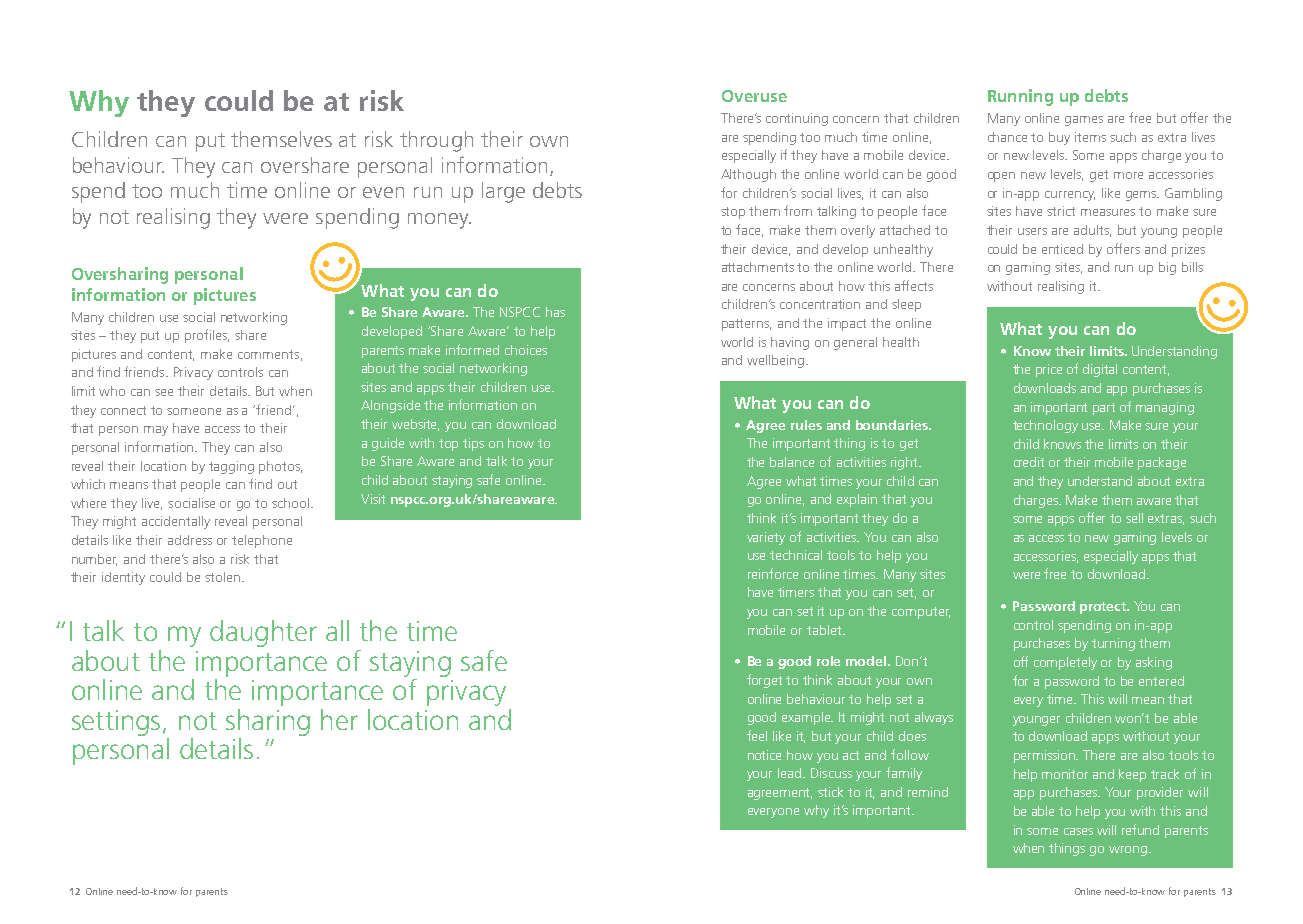 This screenshot has height=924, width=1303. What do you see at coordinates (830, 792) in the screenshot?
I see `stick` at bounding box center [830, 792].
